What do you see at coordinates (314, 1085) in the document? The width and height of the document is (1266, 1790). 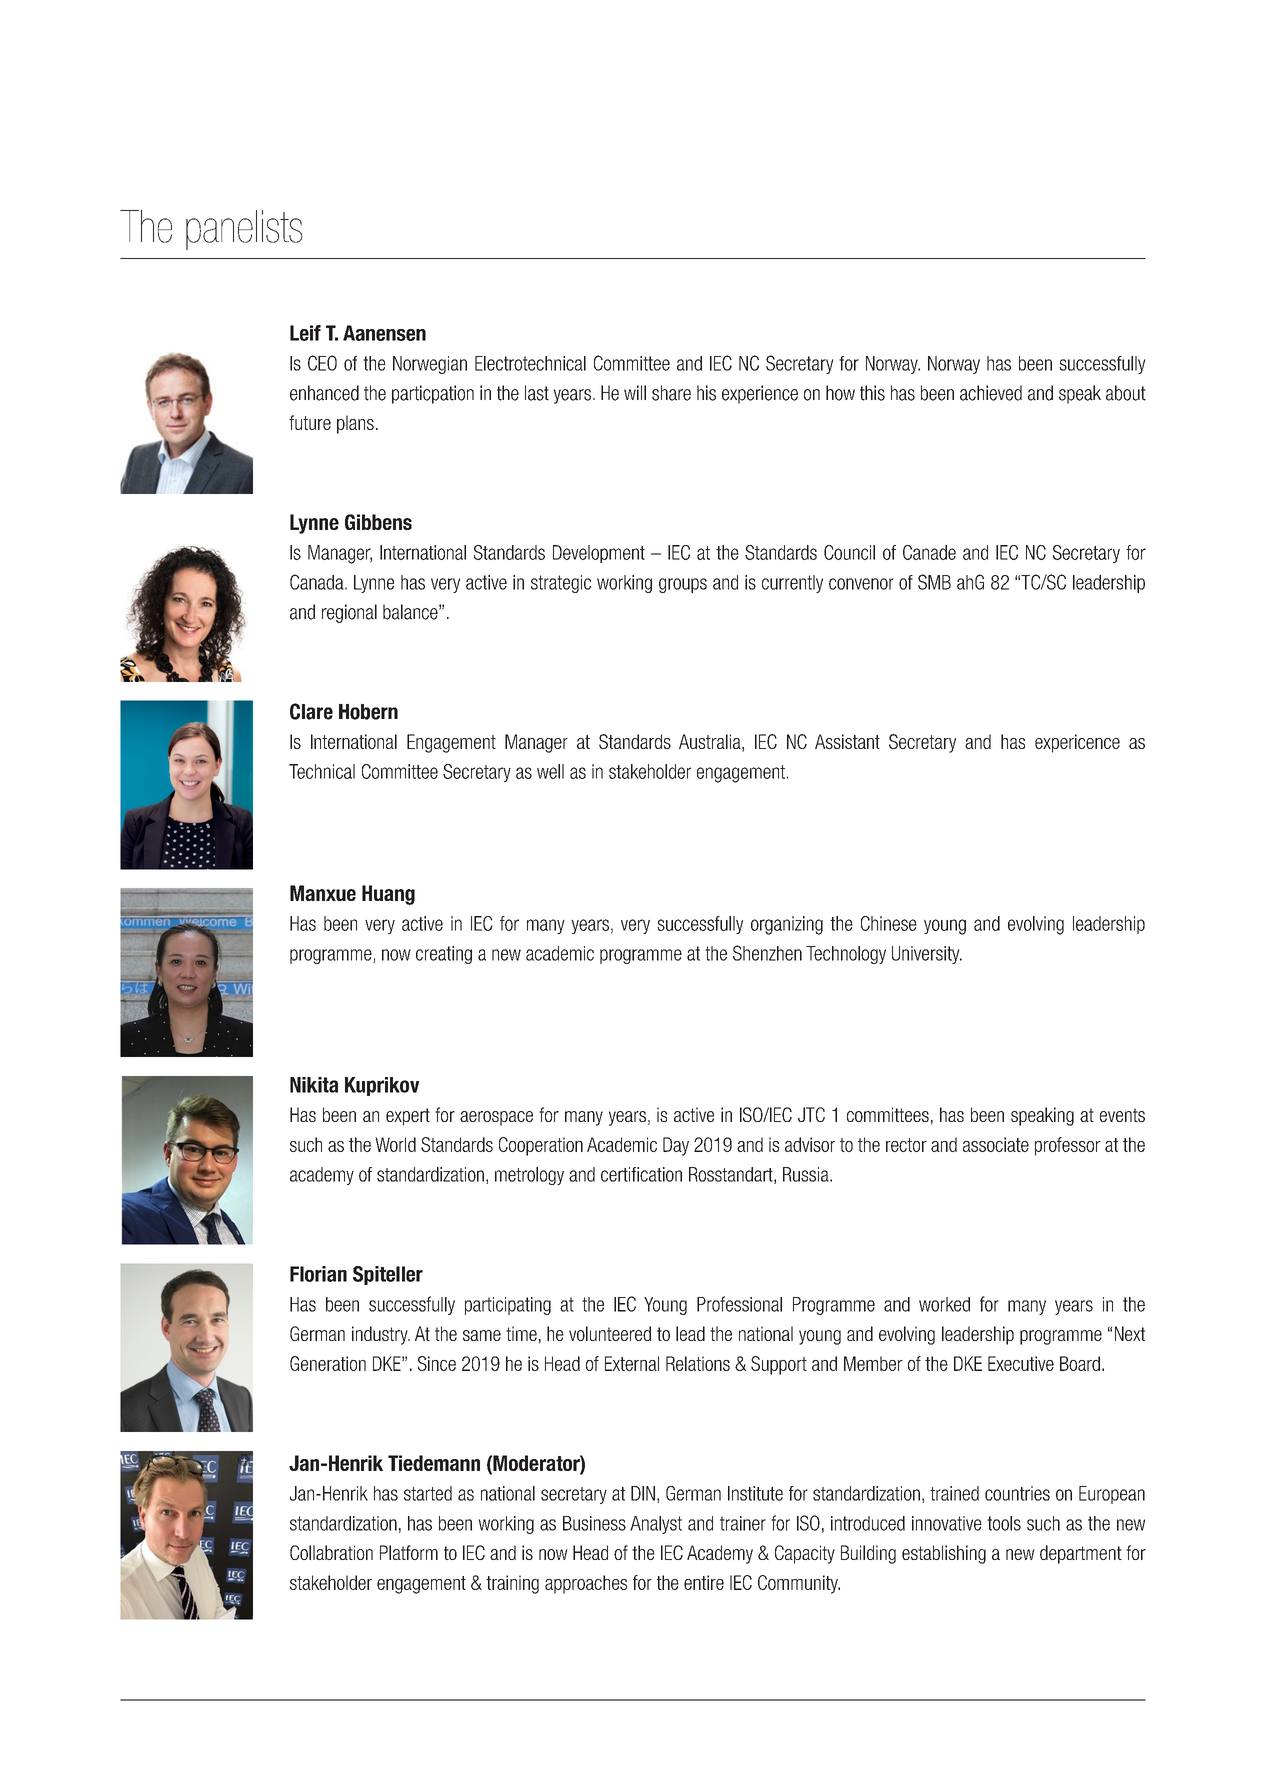 I see `Nikita` at bounding box center [314, 1085].
